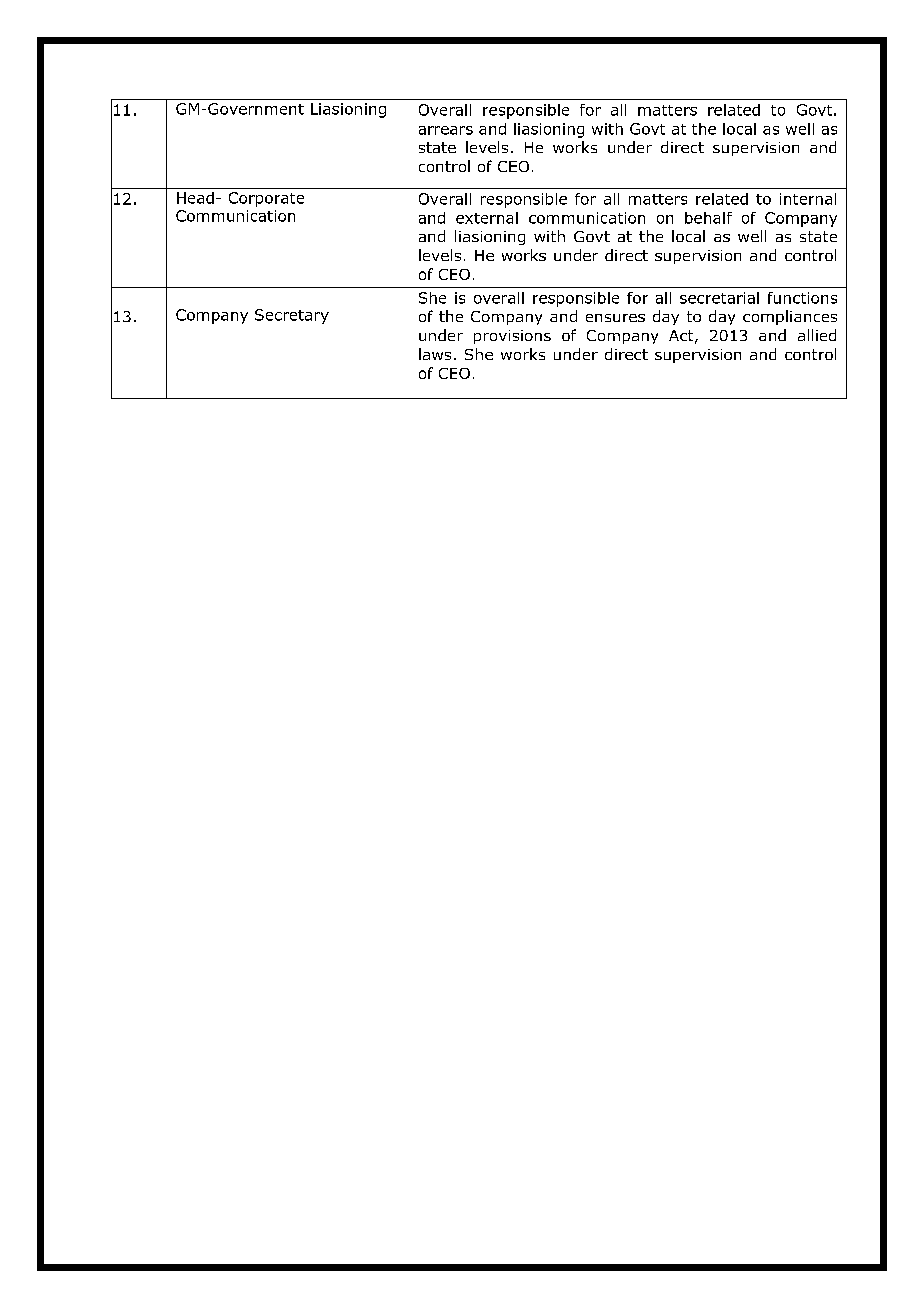 This screenshot has height=1308, width=924. Describe the element at coordinates (817, 335) in the screenshot. I see `allied` at that location.
